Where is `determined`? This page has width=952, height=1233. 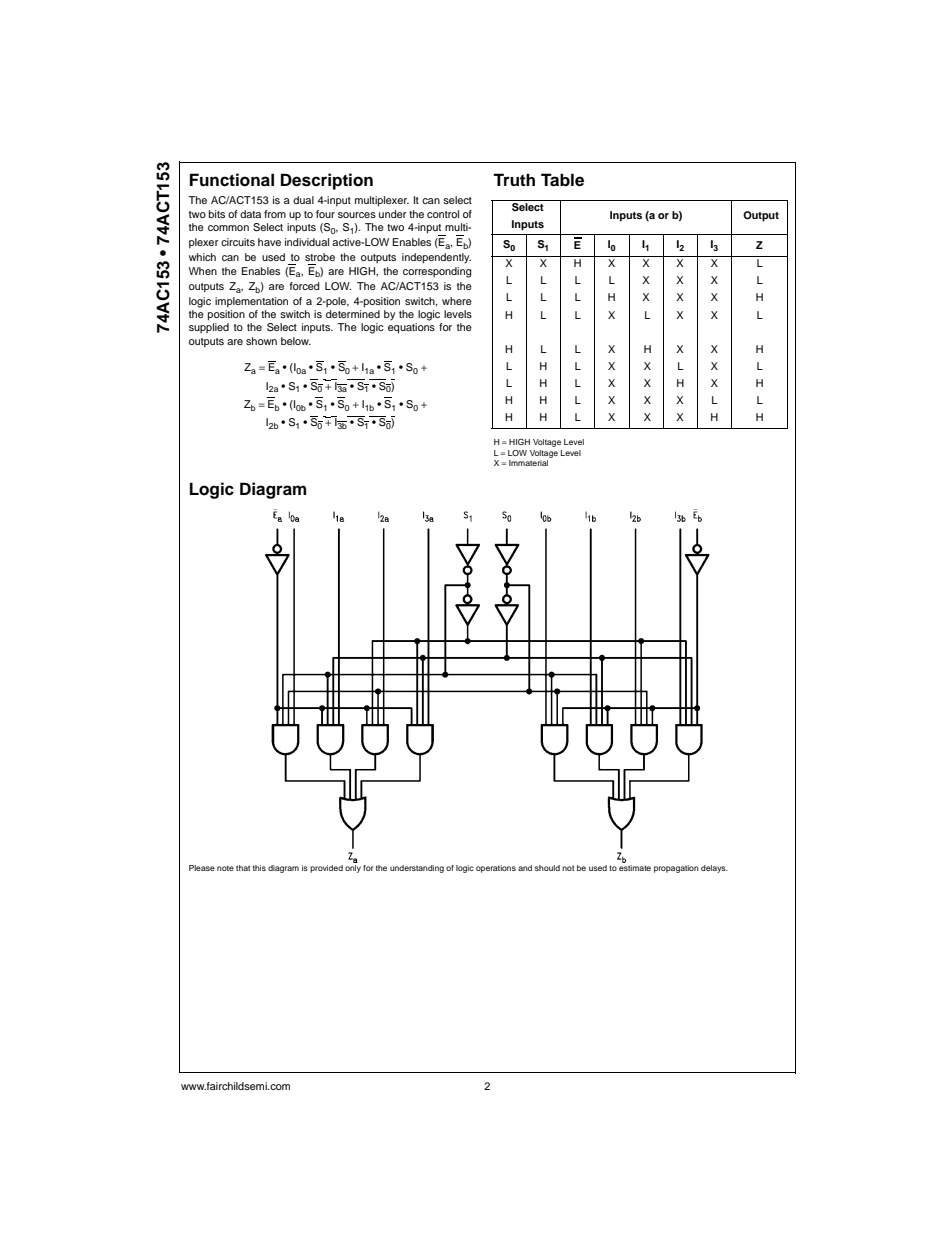
determined is located at coordinates (353, 314).
